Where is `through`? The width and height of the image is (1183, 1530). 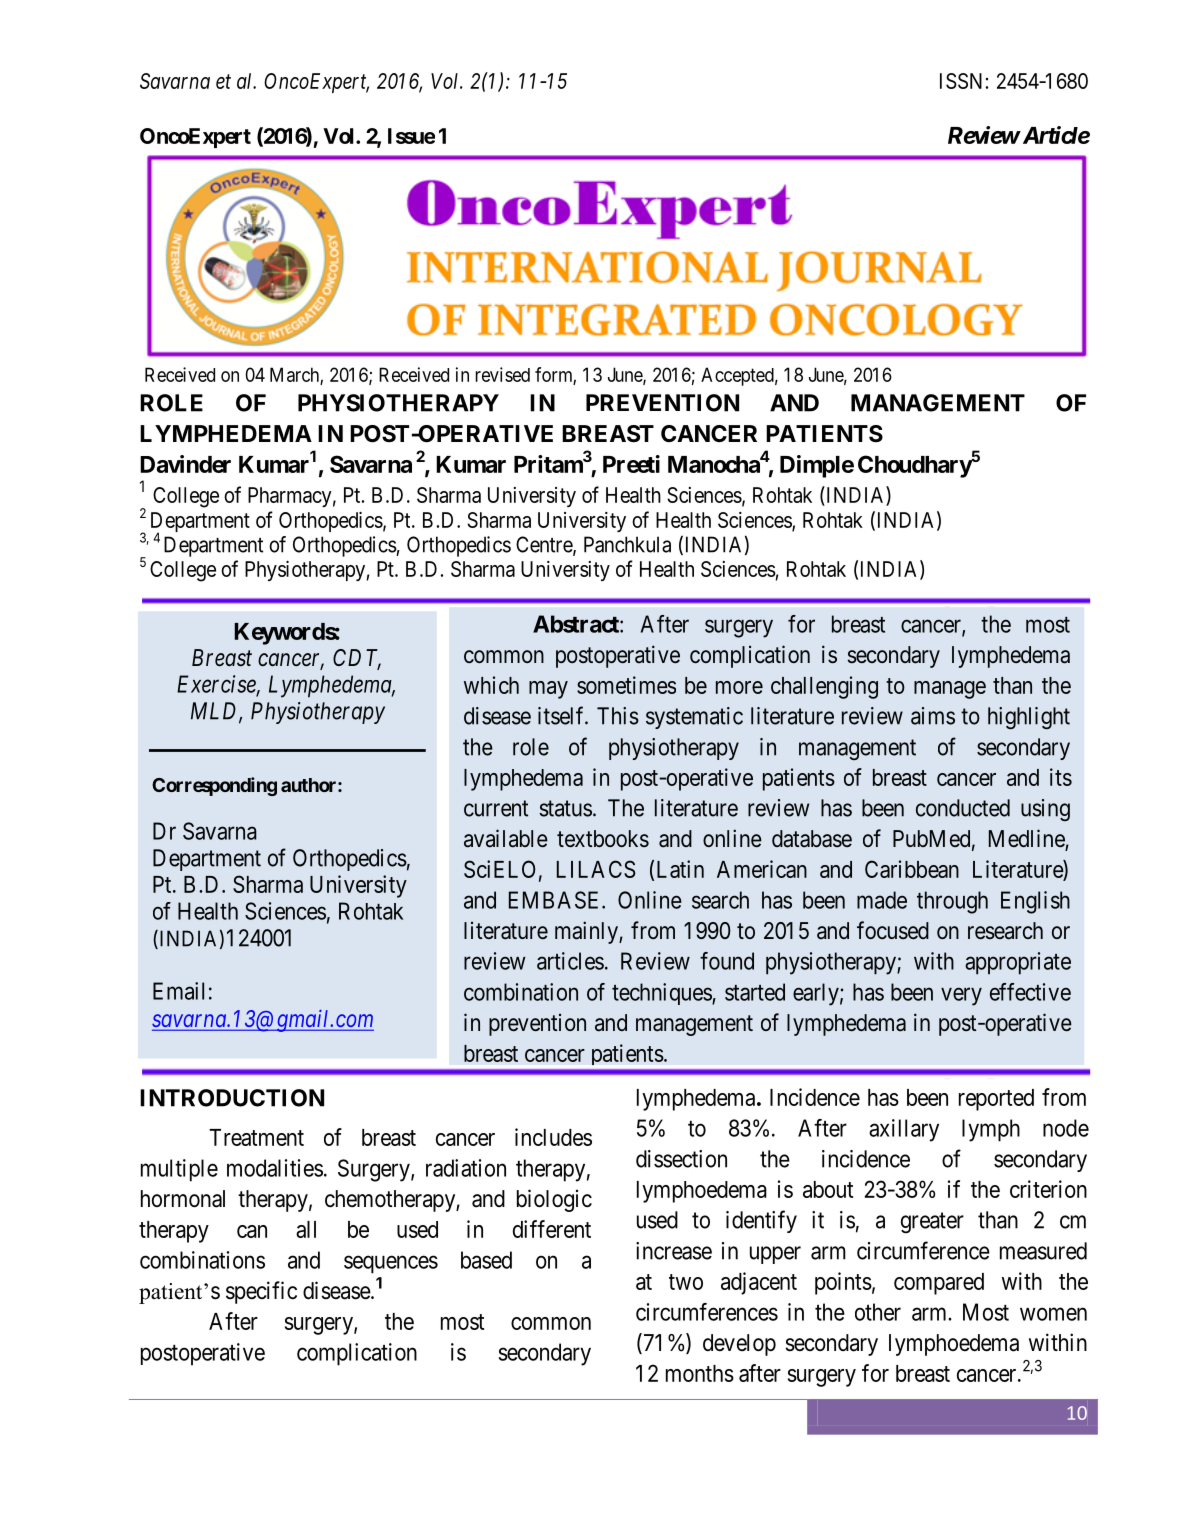
through is located at coordinates (952, 902).
